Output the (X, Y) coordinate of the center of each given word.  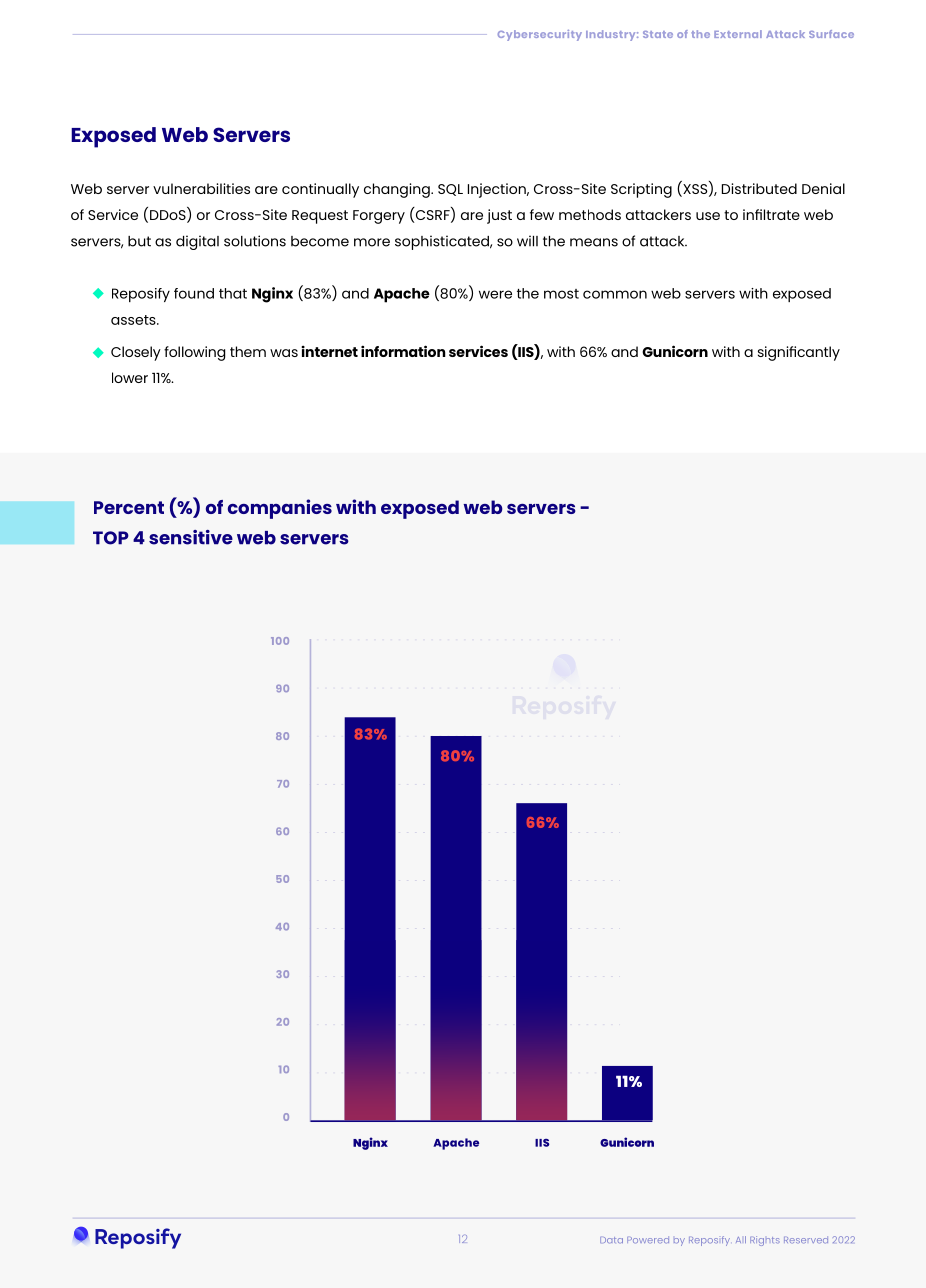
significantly (799, 353)
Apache (402, 295)
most (561, 294)
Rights (765, 1241)
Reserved (806, 1240)
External (738, 34)
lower (130, 377)
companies (280, 509)
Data (611, 1240)
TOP (111, 538)
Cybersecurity (540, 35)
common (615, 294)
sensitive (191, 537)
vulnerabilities (201, 188)
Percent (129, 507)
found (194, 293)
